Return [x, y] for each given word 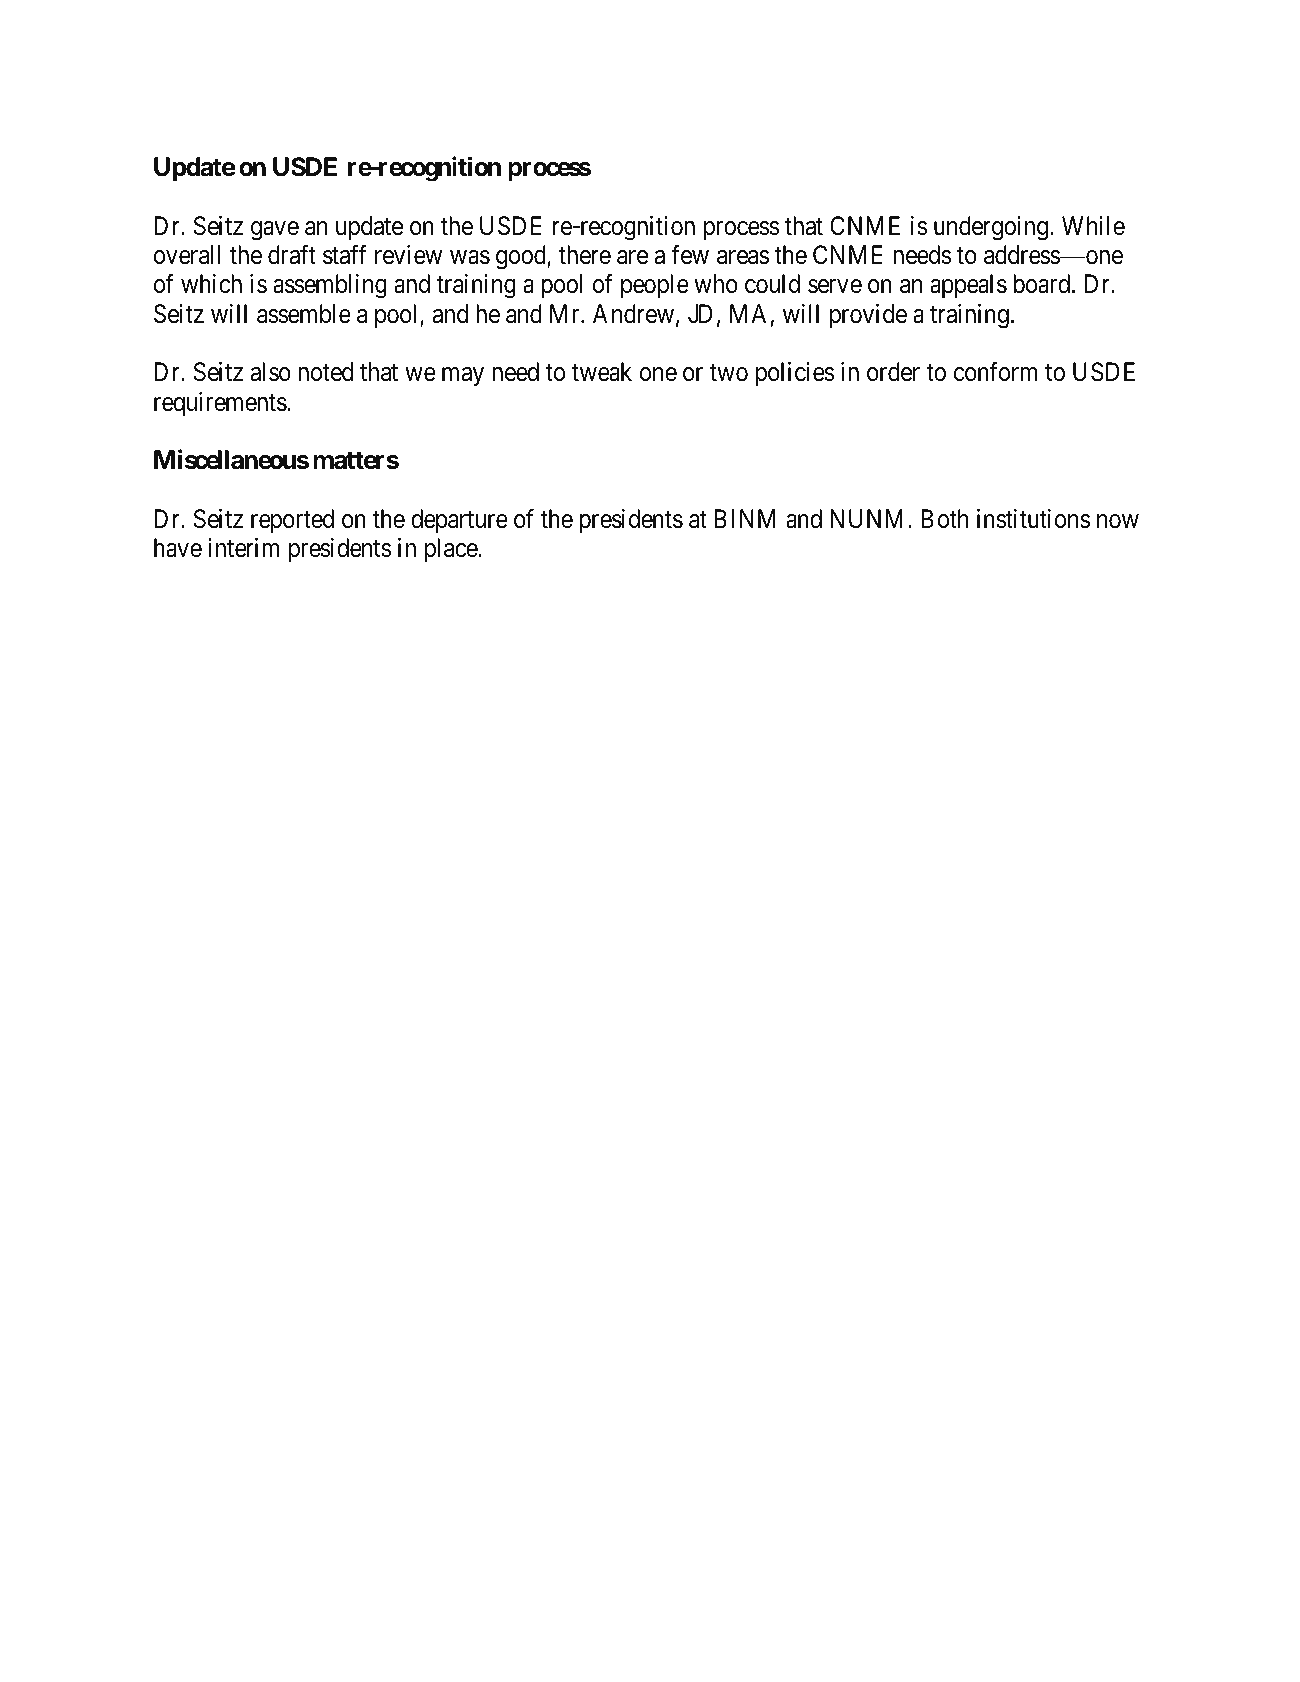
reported [292, 521]
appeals [968, 286]
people [655, 286]
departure [459, 521]
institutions [1033, 519]
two [729, 373]
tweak [602, 372]
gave [275, 231]
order [893, 372]
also [271, 372]
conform [995, 372]
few [690, 255]
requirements [220, 404]
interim [243, 548]
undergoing [992, 228]
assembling [330, 286]
